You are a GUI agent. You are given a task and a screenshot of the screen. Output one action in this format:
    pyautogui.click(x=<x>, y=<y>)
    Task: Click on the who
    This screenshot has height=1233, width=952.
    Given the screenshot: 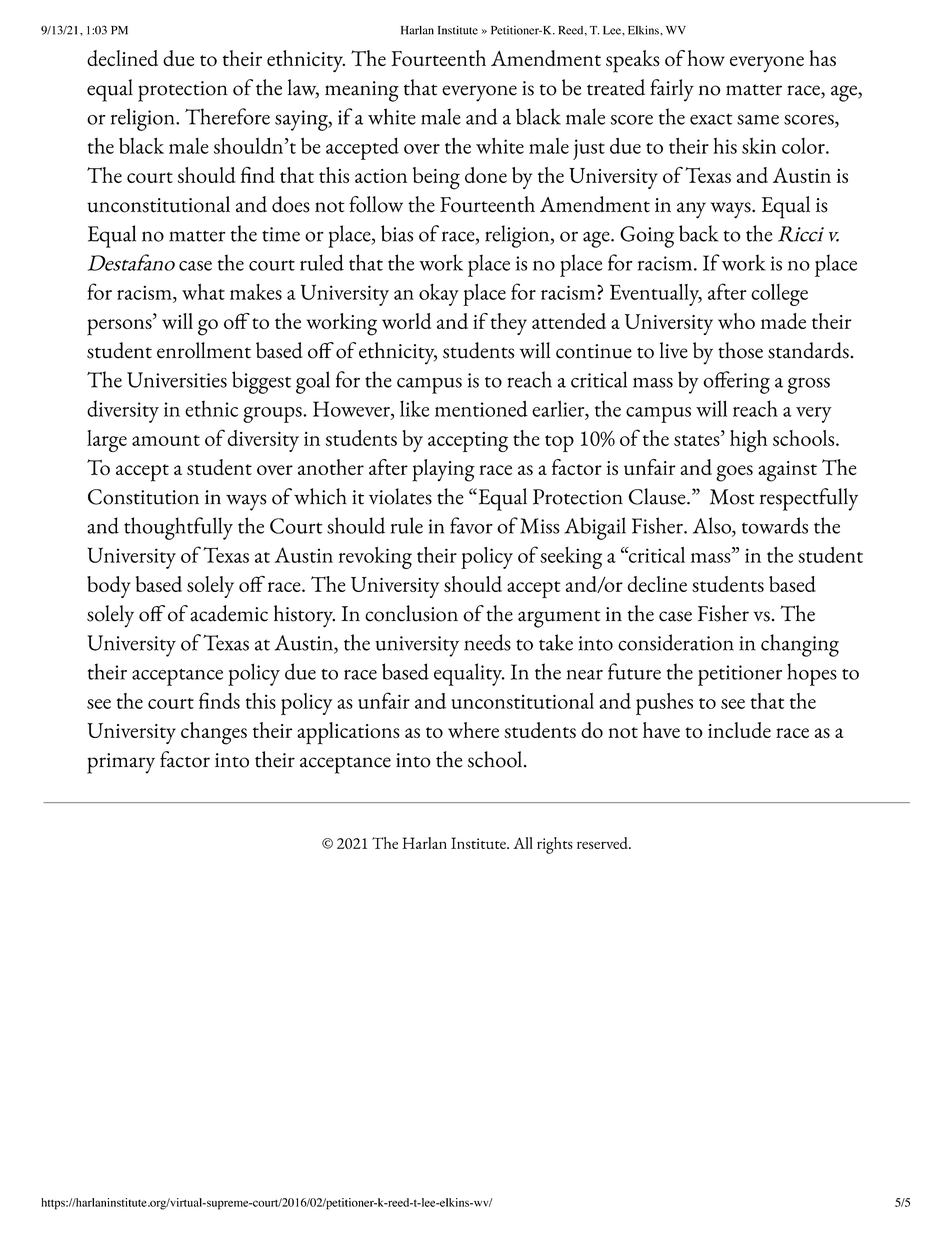 What is the action you would take?
    pyautogui.click(x=736, y=321)
